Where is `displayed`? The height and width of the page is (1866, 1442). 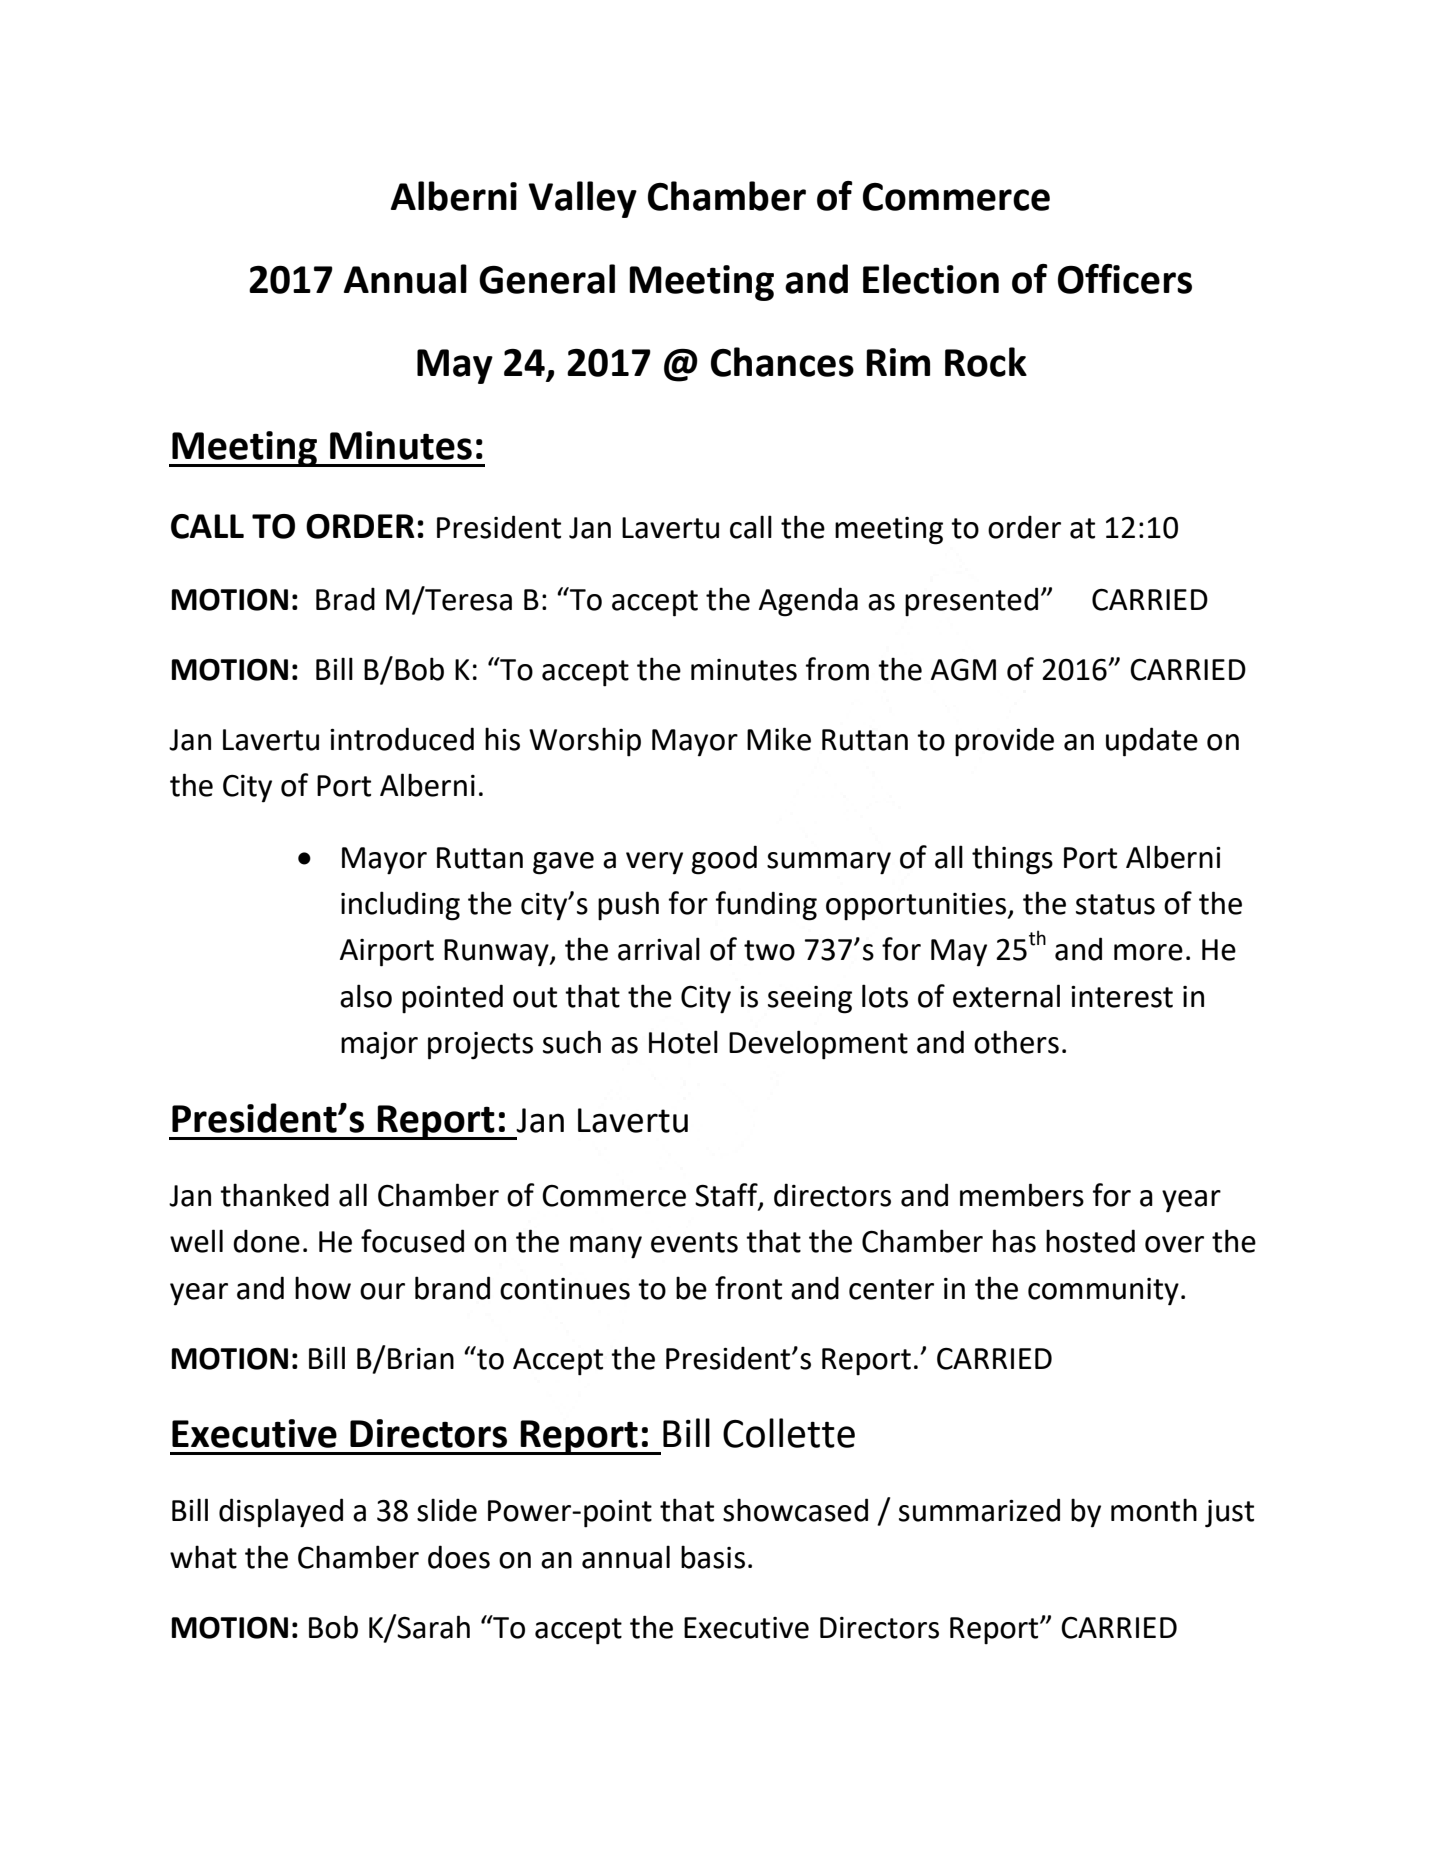 displayed is located at coordinates (281, 1513).
